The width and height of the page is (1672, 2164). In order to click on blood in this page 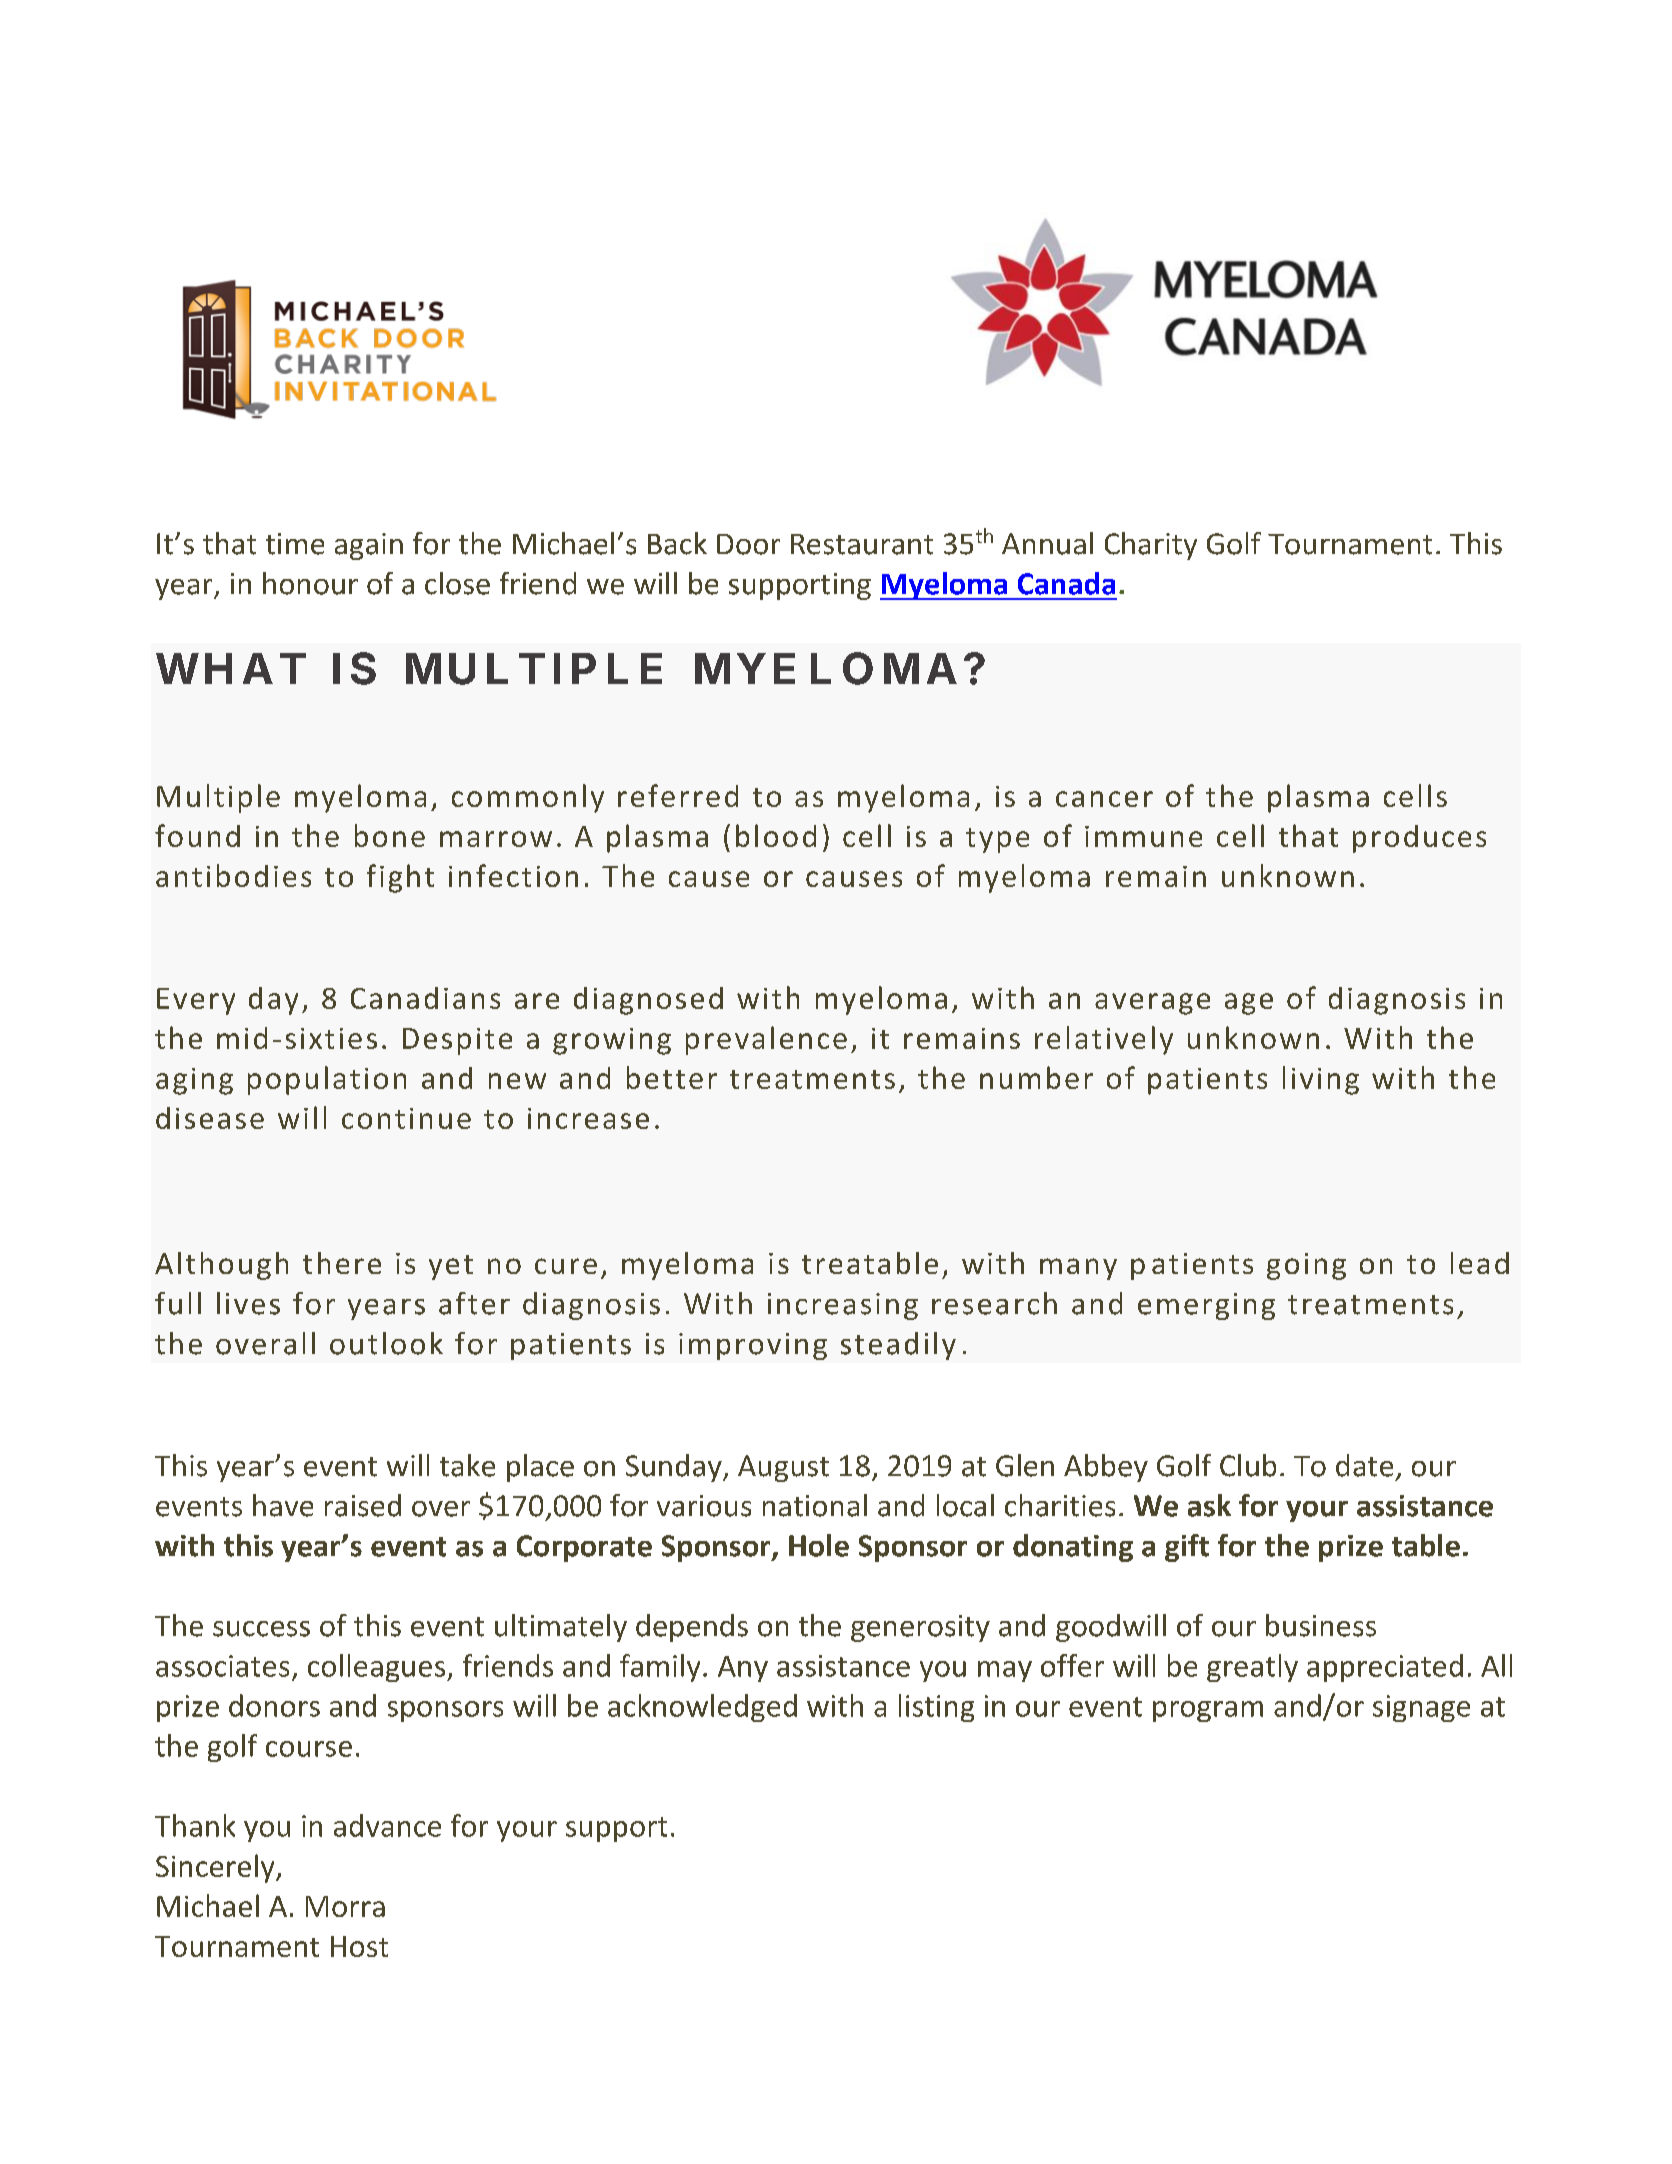, I will do `click(776, 835)`.
